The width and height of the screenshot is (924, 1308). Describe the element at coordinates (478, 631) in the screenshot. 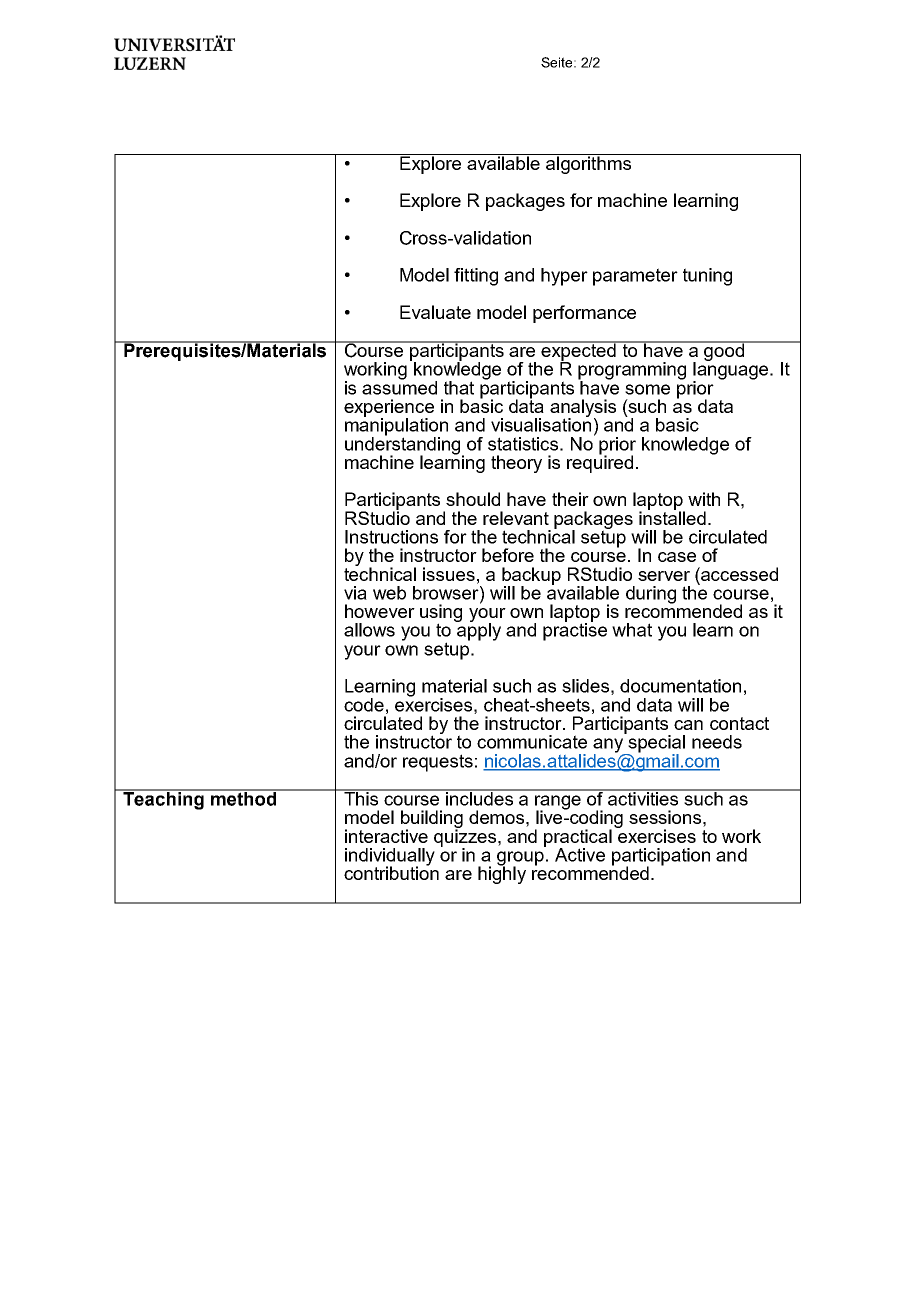

I see `apply` at that location.
